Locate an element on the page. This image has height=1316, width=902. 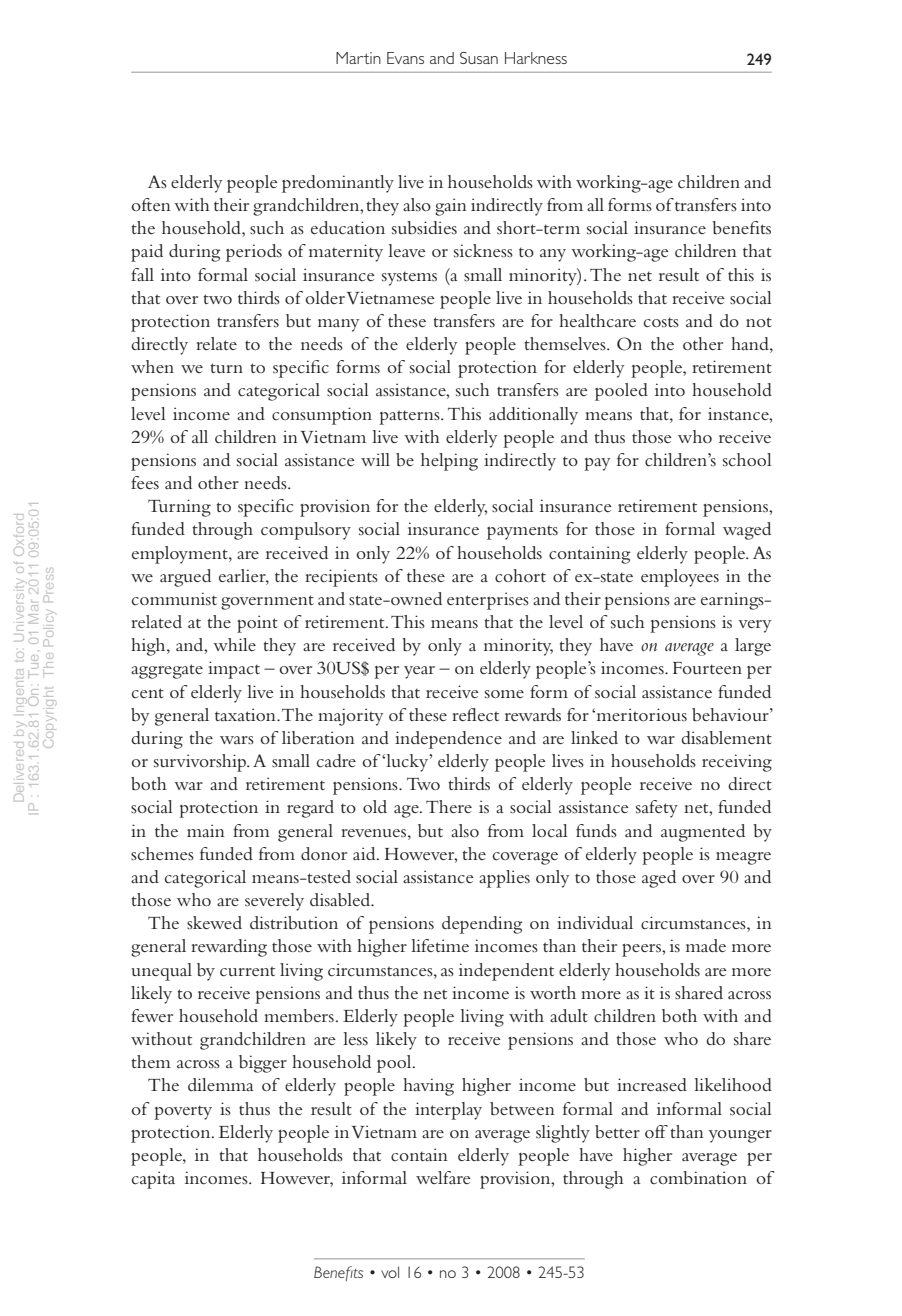
Fourteen is located at coordinates (707, 668).
